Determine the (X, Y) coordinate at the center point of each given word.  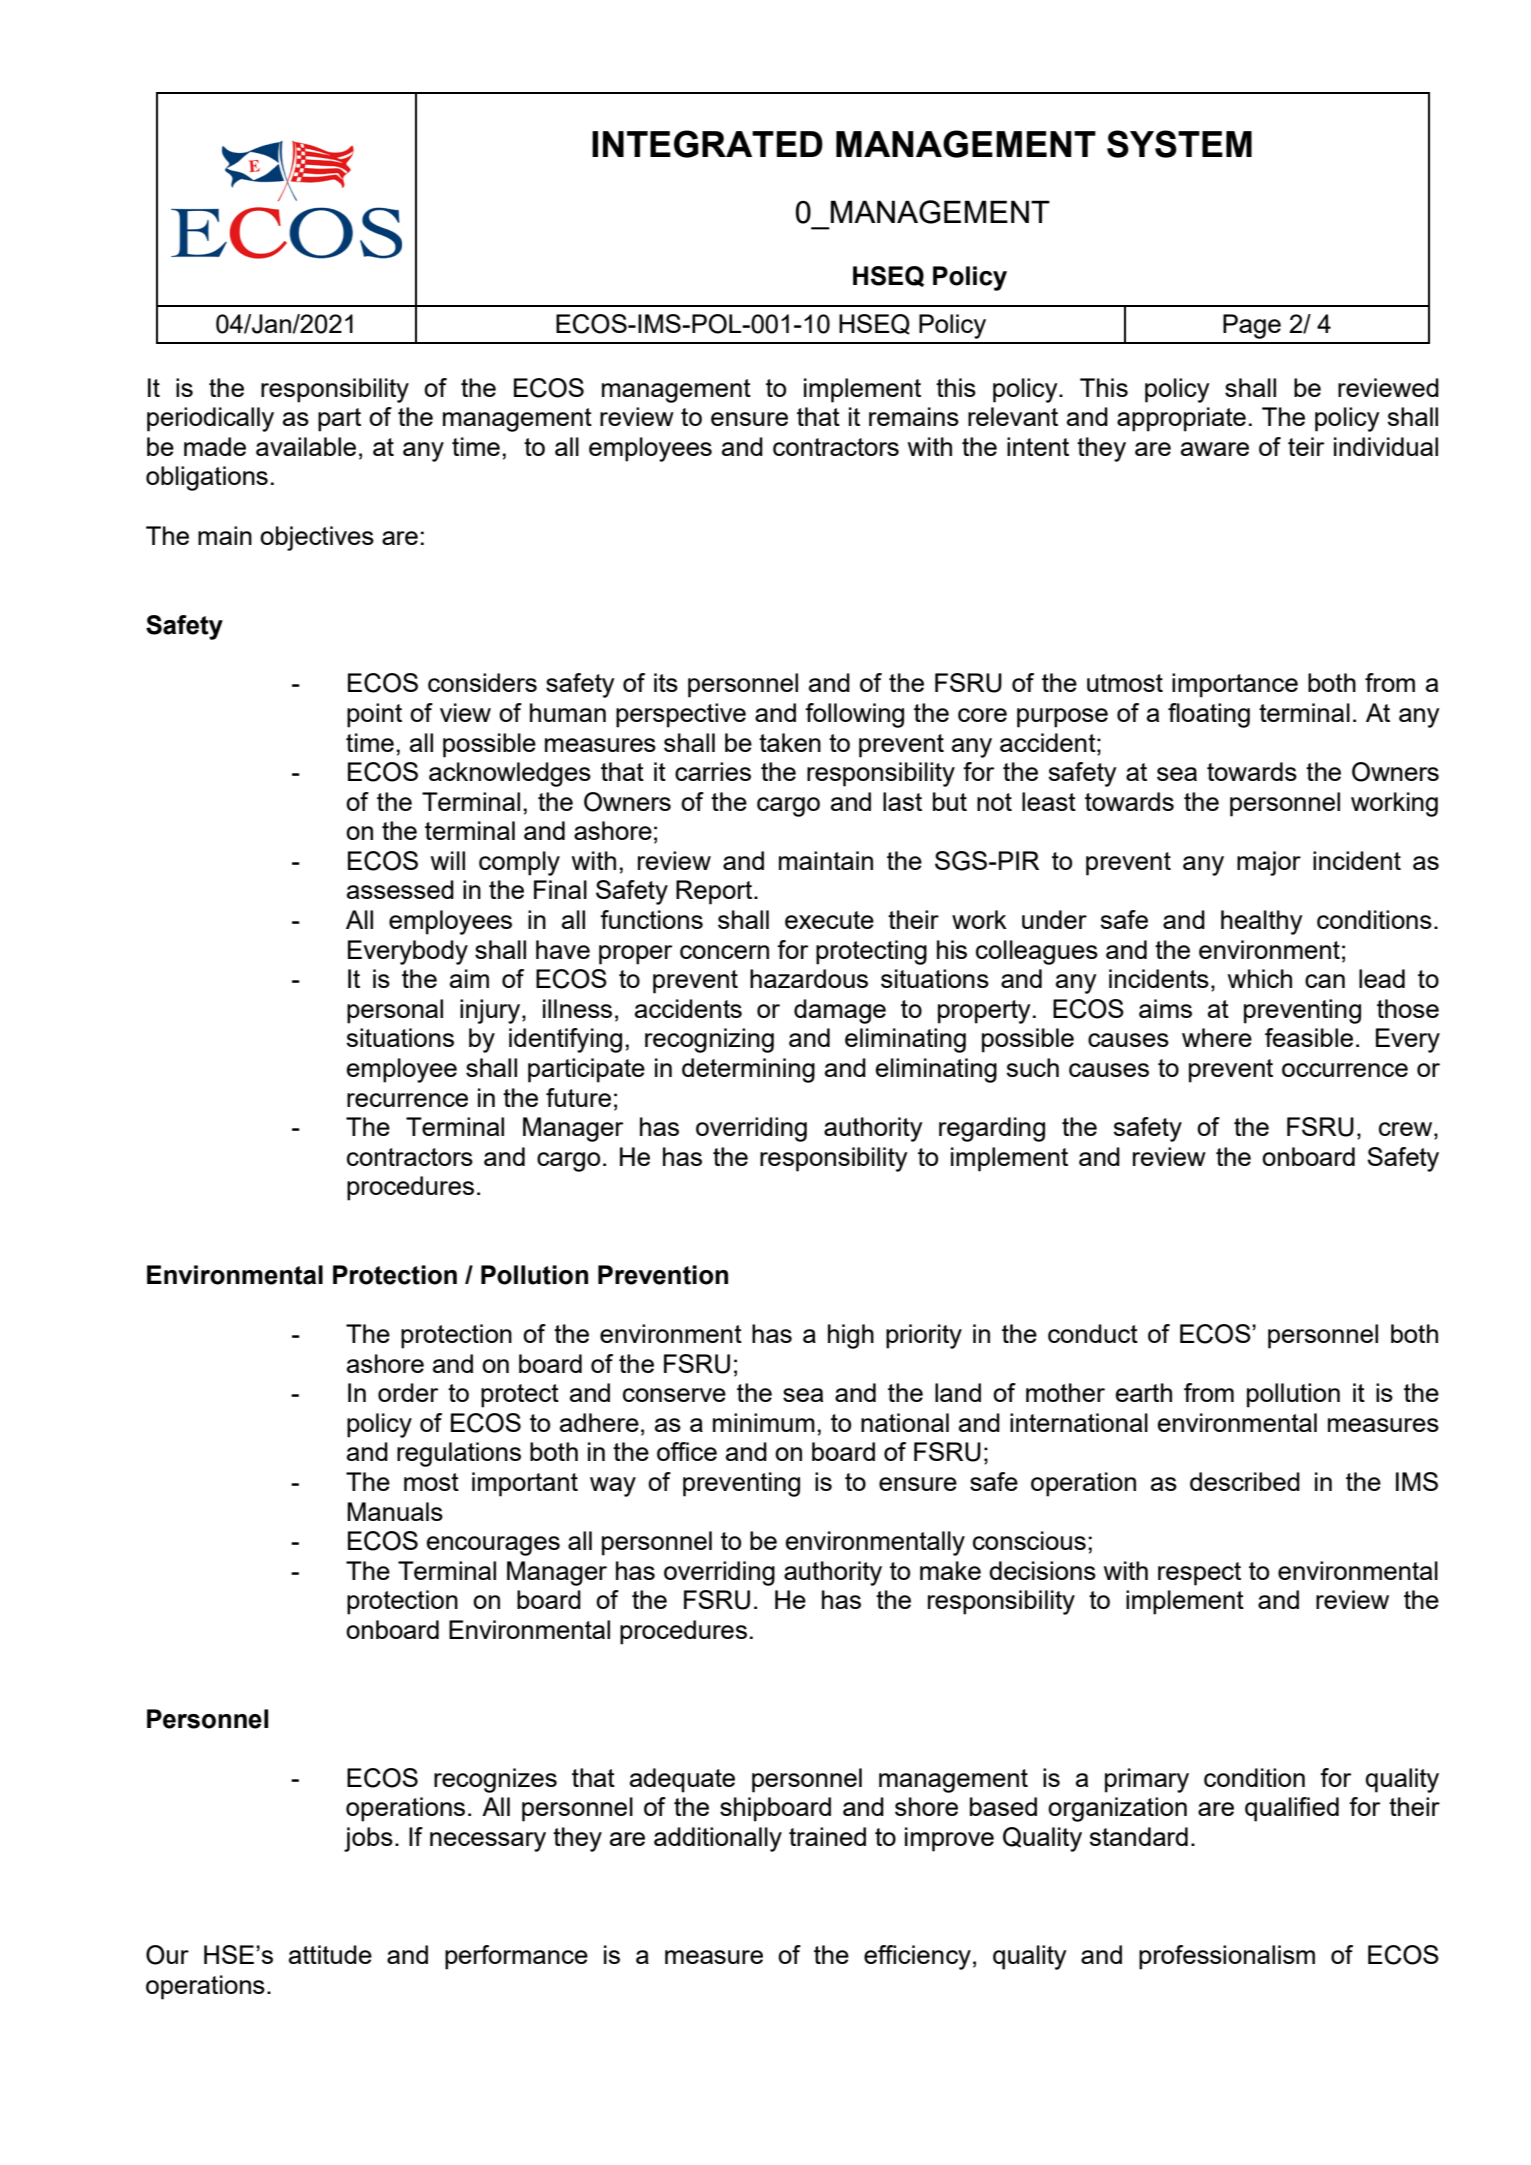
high (851, 1336)
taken (790, 742)
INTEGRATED (707, 144)
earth (1144, 1392)
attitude (330, 1954)
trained (827, 1836)
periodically (210, 419)
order (408, 1392)
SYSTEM (1179, 144)
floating (1209, 715)
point (374, 715)
